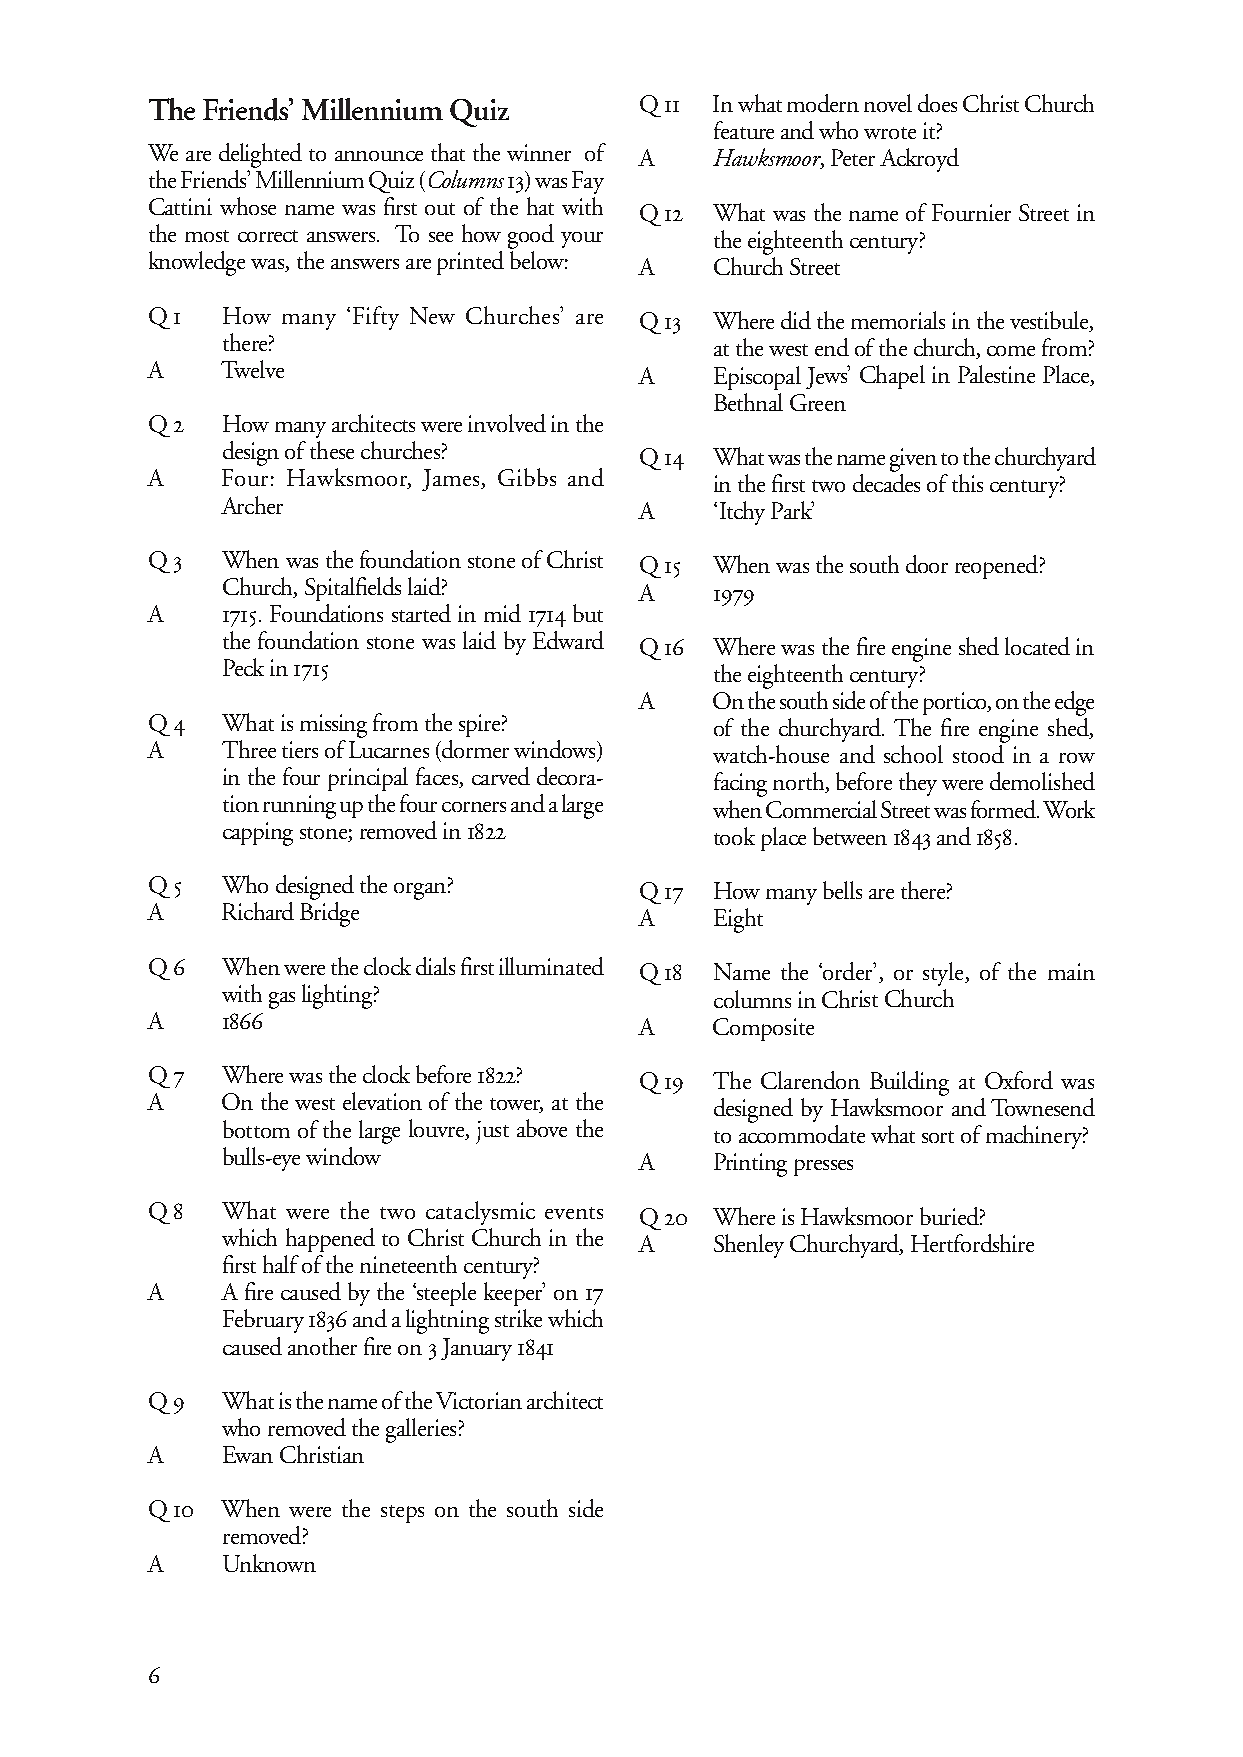 This image has height=1757, width=1243. Describe the element at coordinates (588, 182) in the image. I see `Fay` at that location.
